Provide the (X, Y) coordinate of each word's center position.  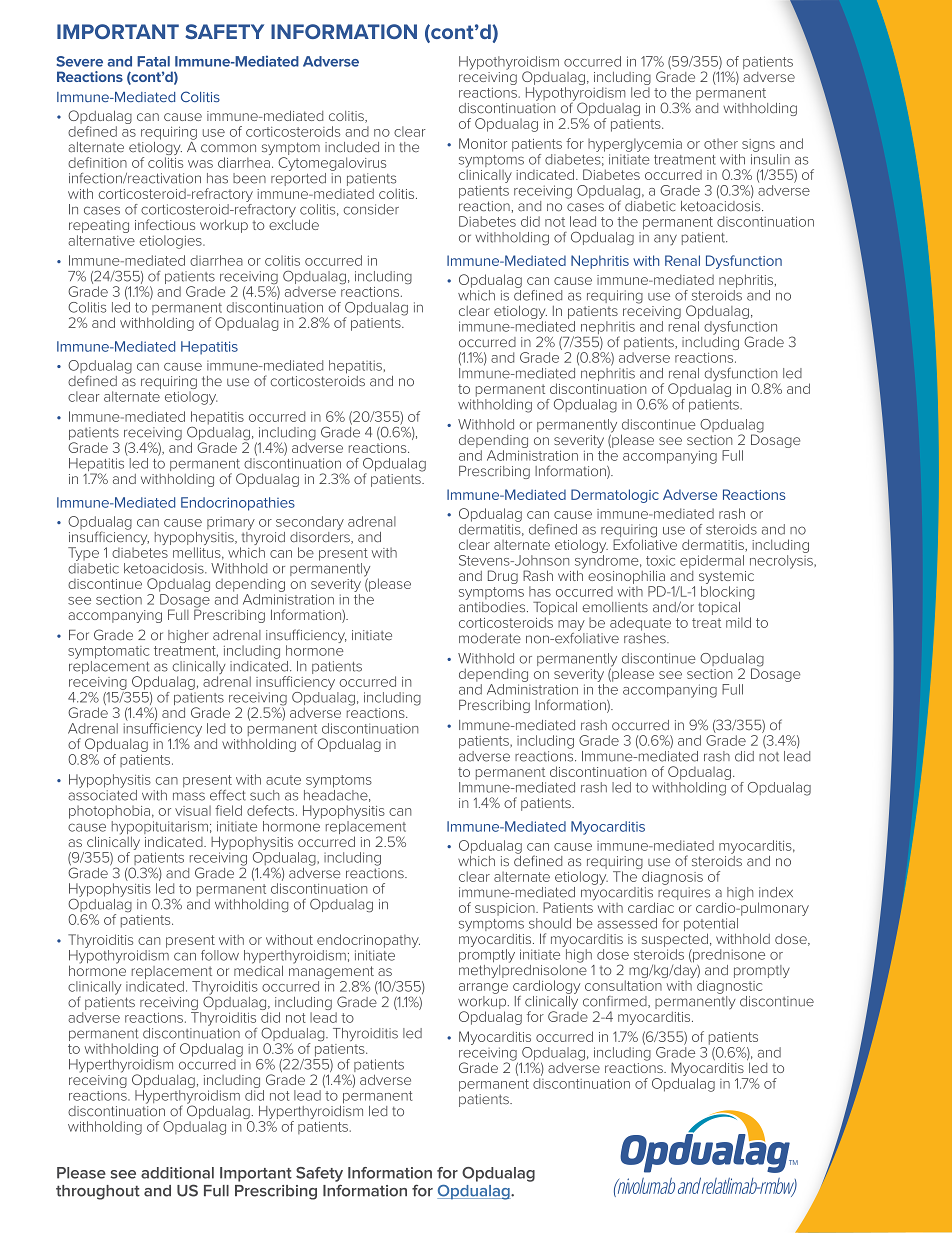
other (721, 143)
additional (177, 1173)
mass (189, 796)
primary (231, 523)
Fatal (153, 61)
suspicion (506, 909)
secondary (310, 523)
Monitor (483, 143)
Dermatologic (615, 496)
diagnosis (672, 878)
